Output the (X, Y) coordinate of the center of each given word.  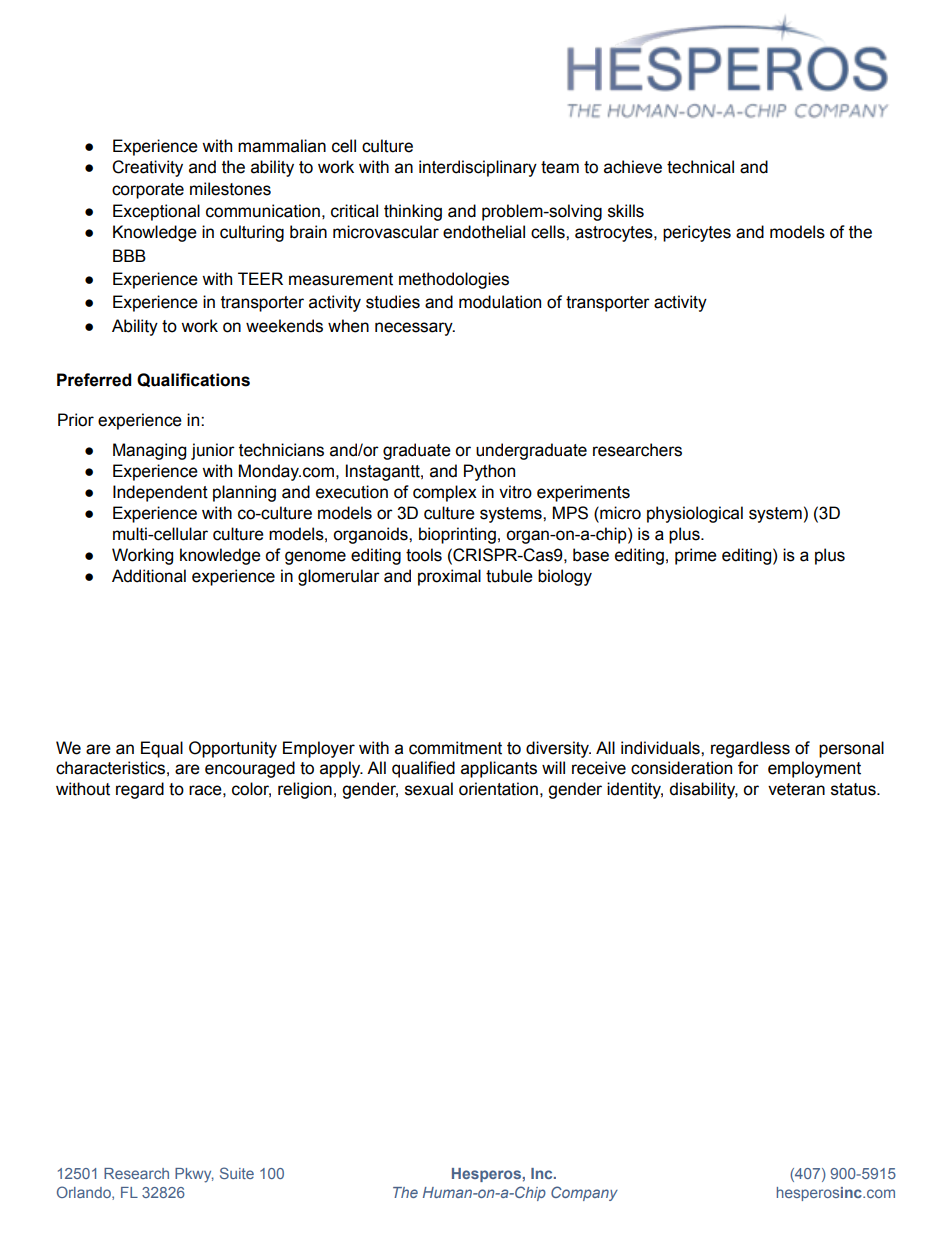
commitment (455, 748)
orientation (498, 789)
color (251, 790)
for (748, 768)
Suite (237, 1173)
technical (700, 167)
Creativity (147, 168)
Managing (149, 451)
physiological (695, 514)
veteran (796, 789)
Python (489, 472)
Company (584, 1193)
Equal (162, 749)
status (854, 789)
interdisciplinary (478, 168)
